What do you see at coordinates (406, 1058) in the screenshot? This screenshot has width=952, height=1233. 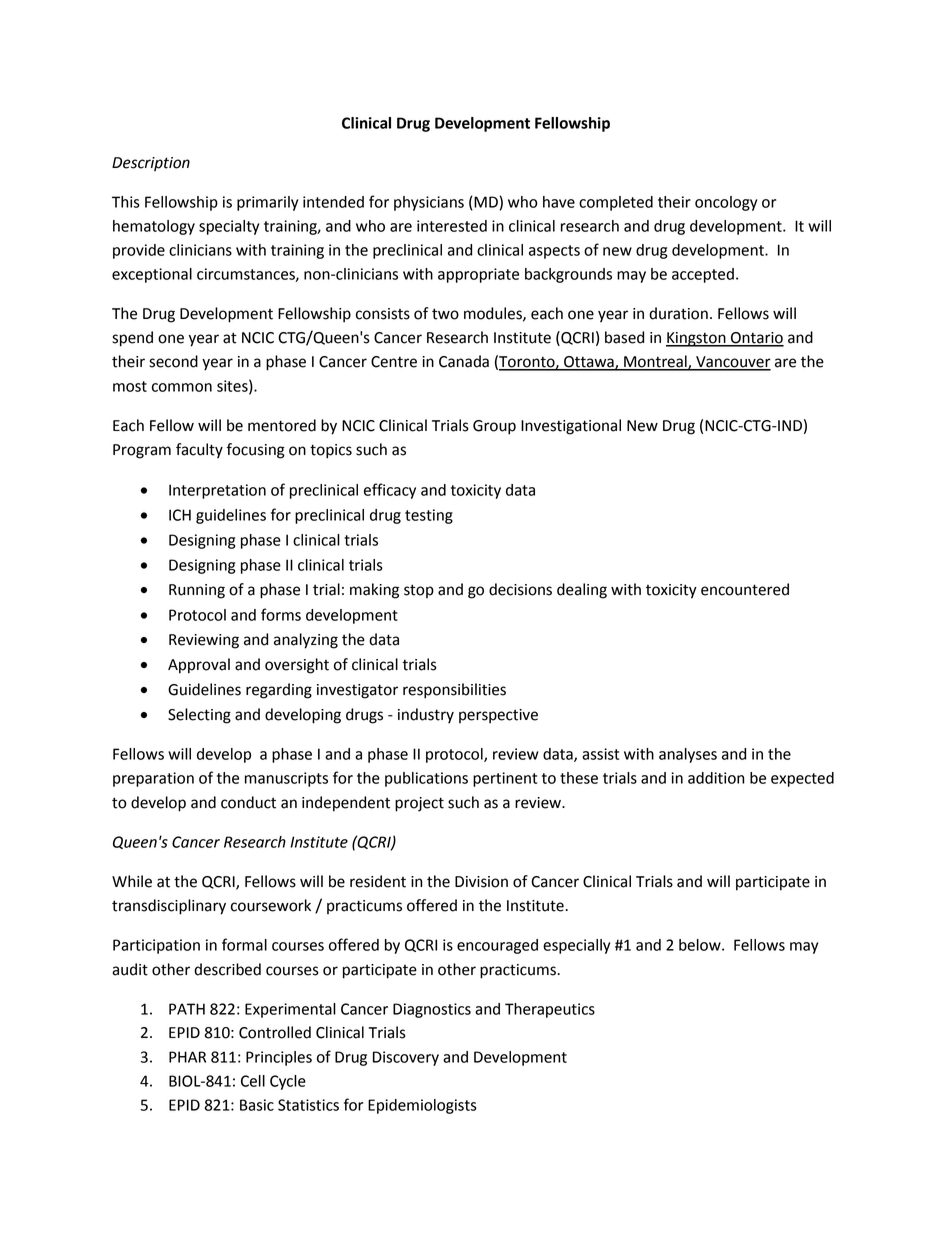 I see `Discovery` at bounding box center [406, 1058].
